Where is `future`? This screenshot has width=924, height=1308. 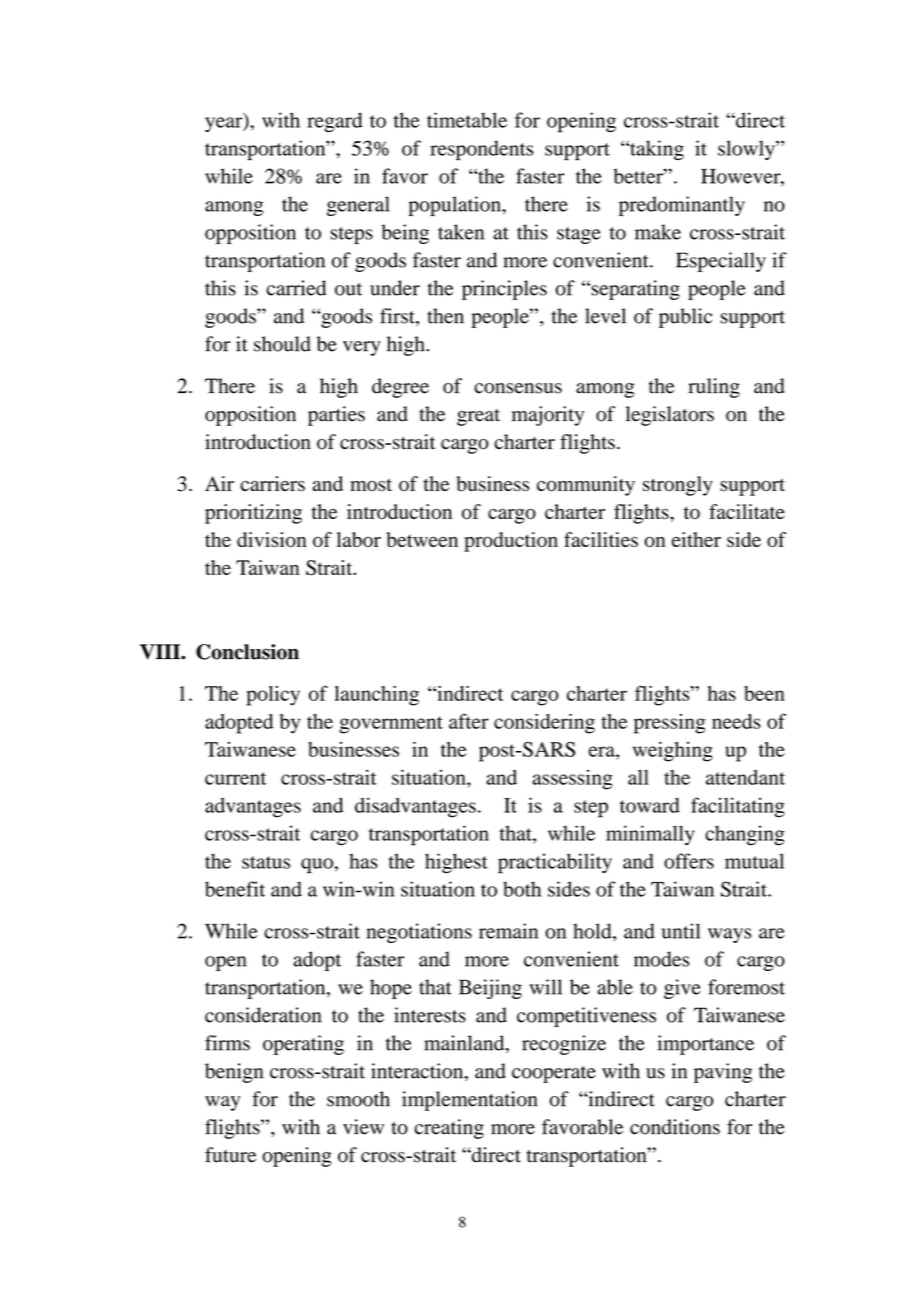 future is located at coordinates (230, 1155).
